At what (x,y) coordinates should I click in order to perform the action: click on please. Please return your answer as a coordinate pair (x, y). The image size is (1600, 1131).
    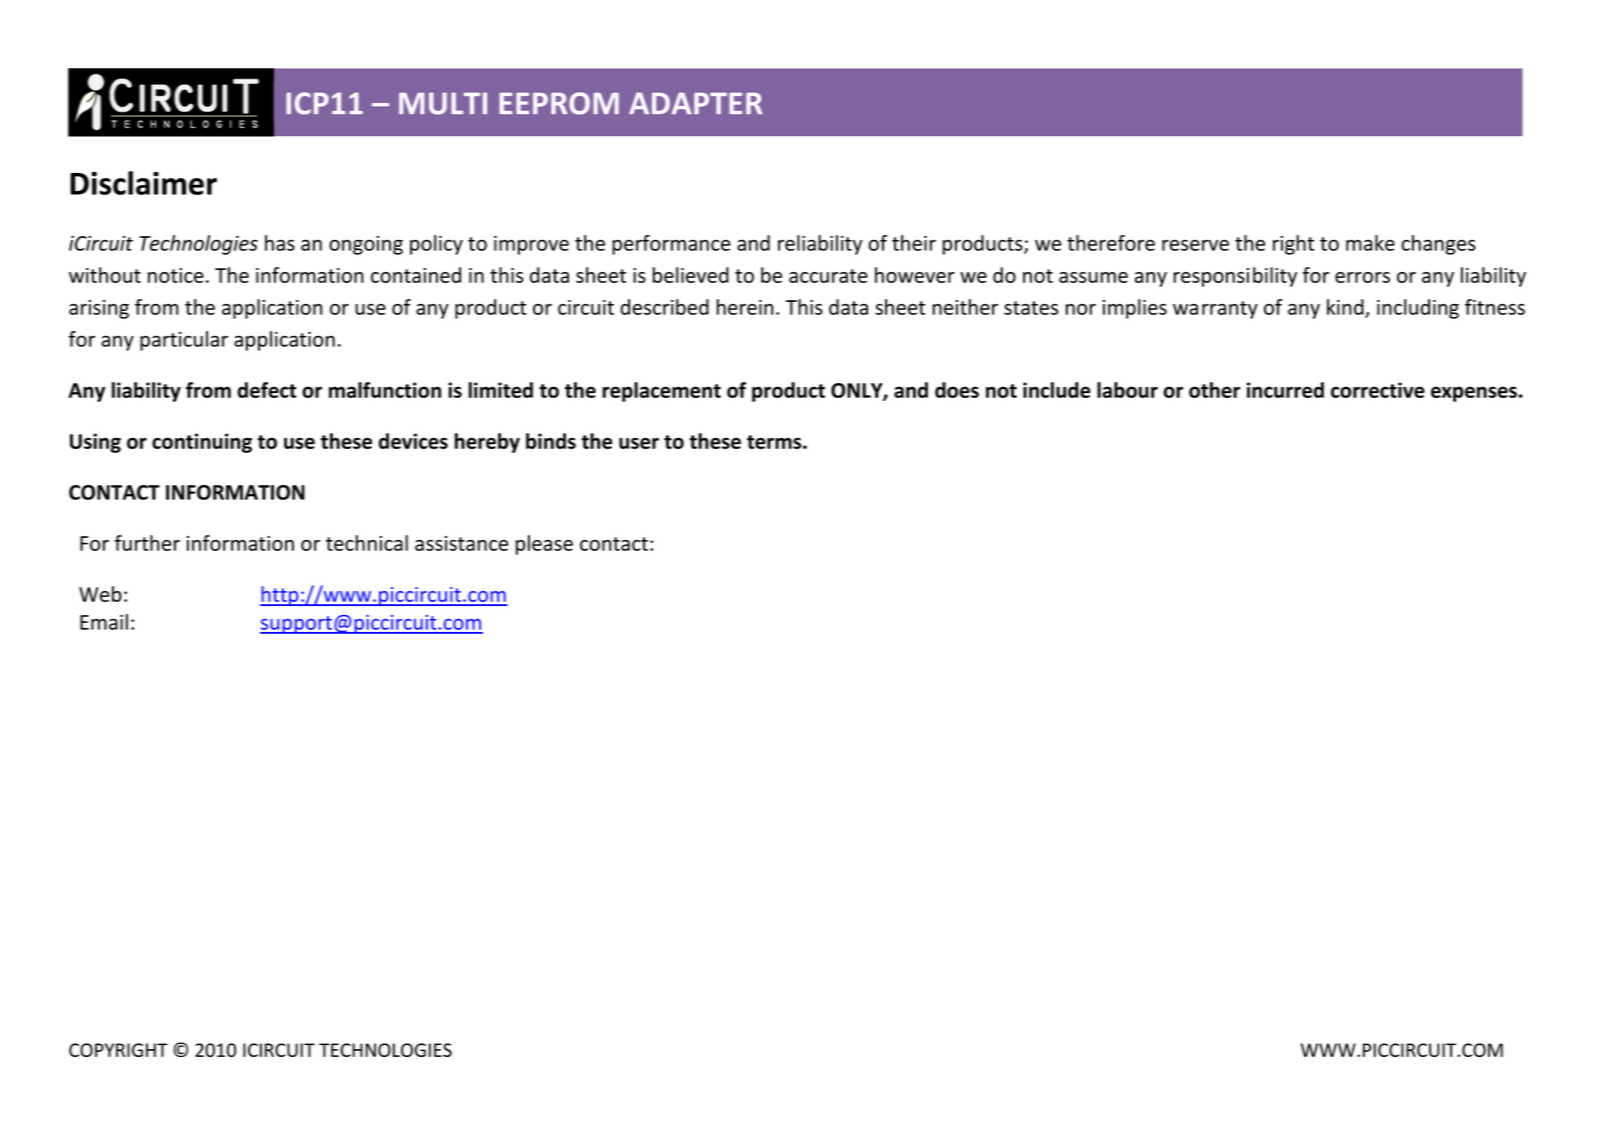
    Looking at the image, I should click on (544, 545).
